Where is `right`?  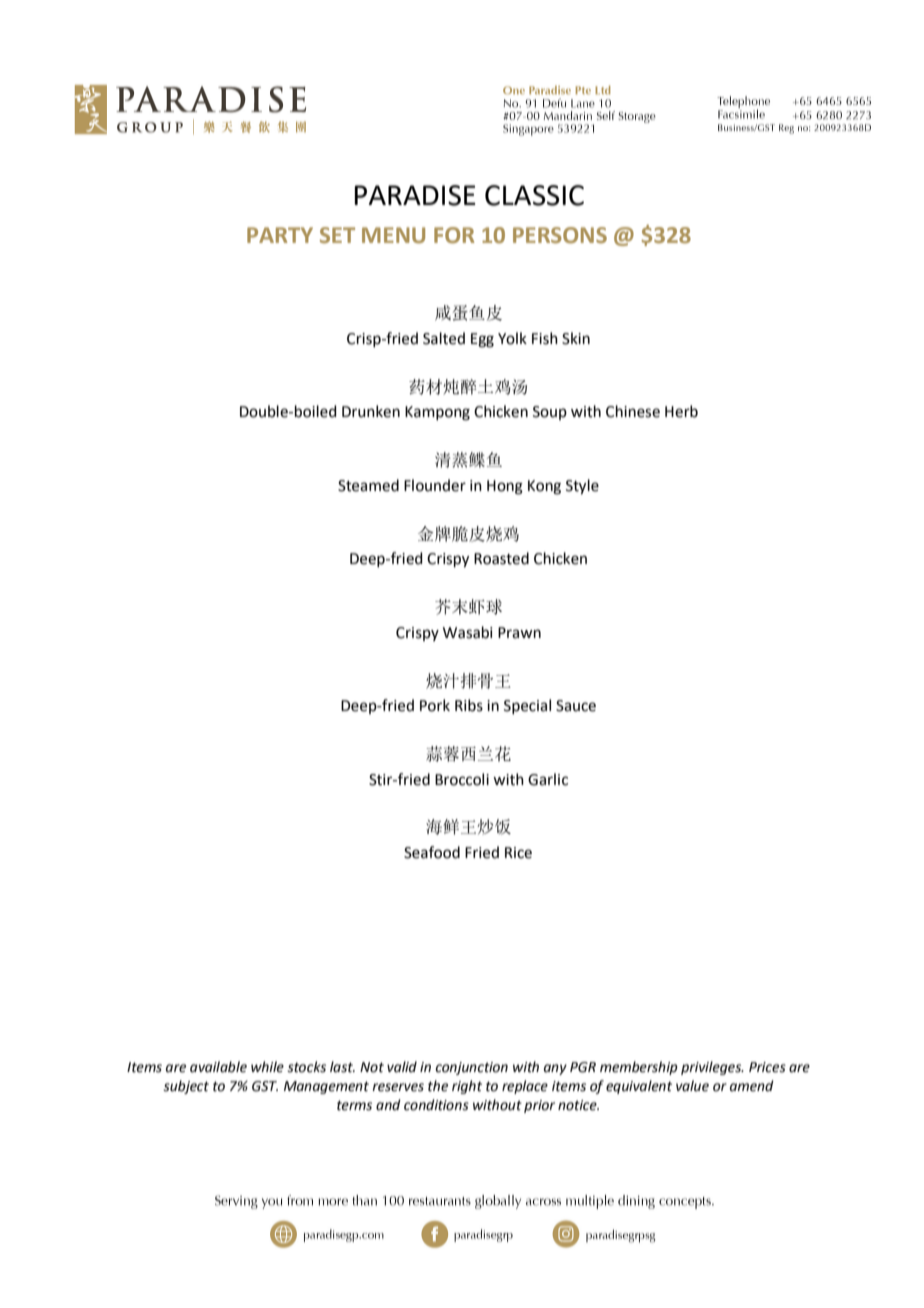
right is located at coordinates (467, 1087).
